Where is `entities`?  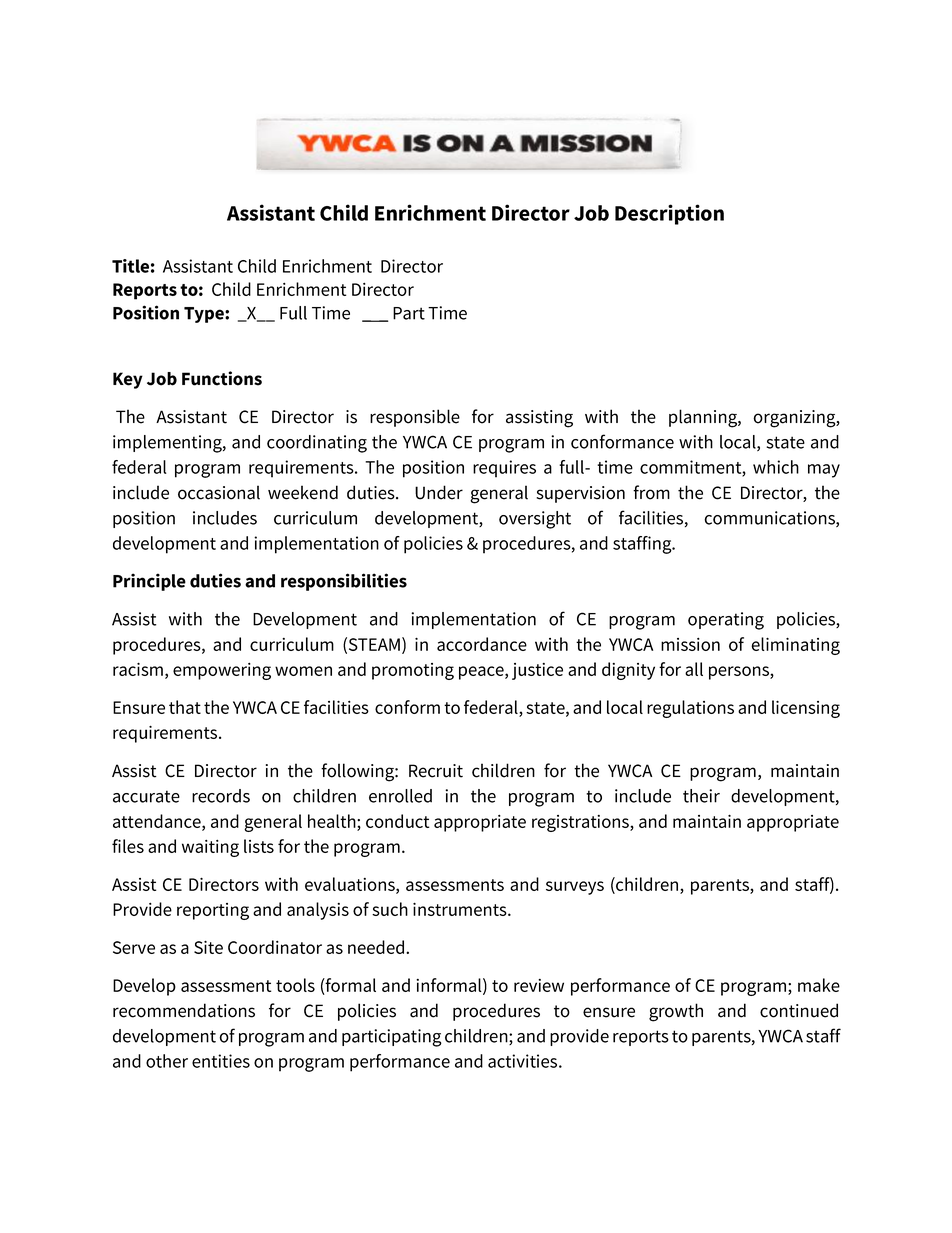 entities is located at coordinates (221, 1061).
